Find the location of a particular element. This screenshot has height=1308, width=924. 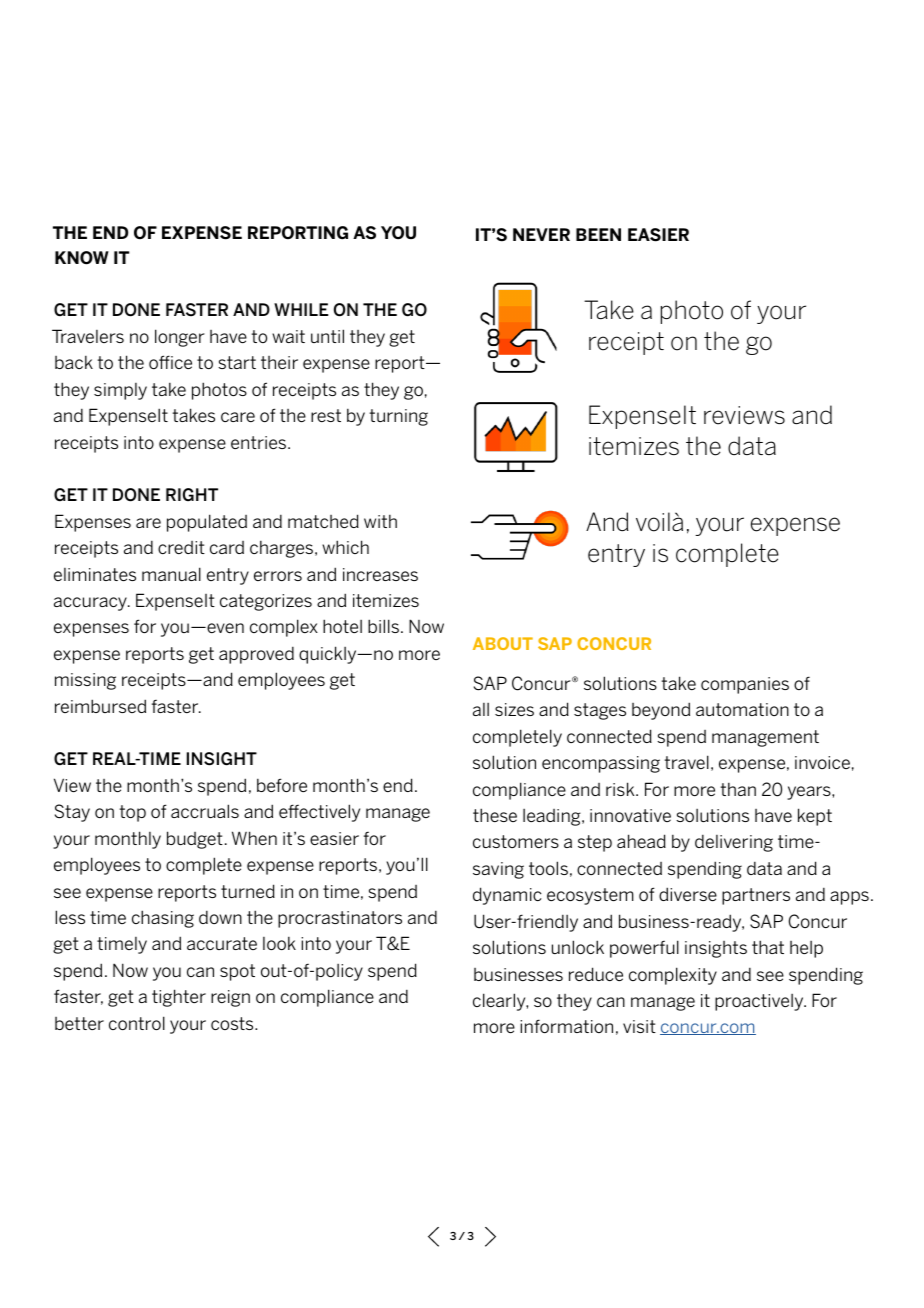

care is located at coordinates (238, 417).
